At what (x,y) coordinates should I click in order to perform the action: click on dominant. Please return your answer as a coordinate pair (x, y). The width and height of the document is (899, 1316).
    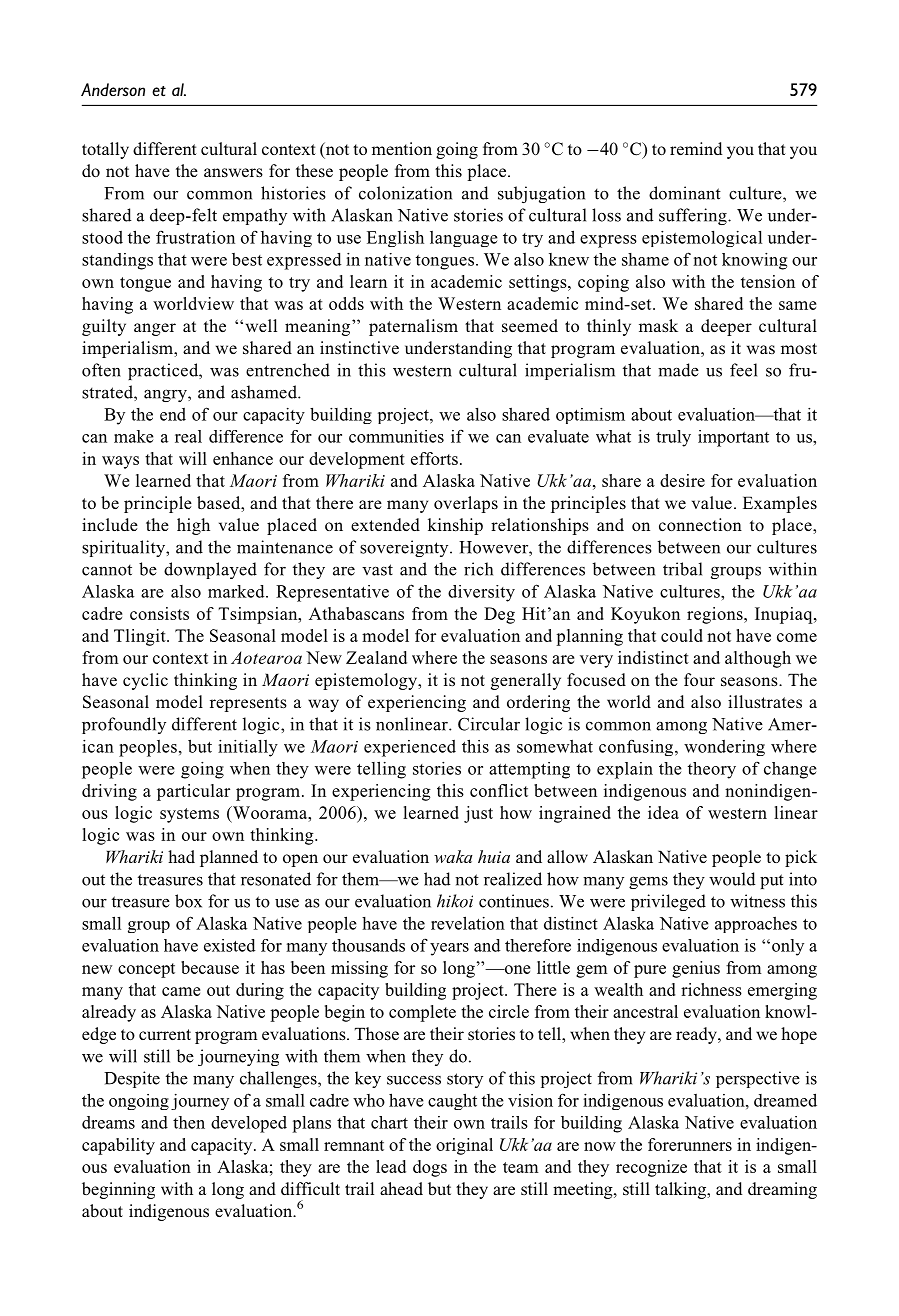
    Looking at the image, I should click on (685, 193).
